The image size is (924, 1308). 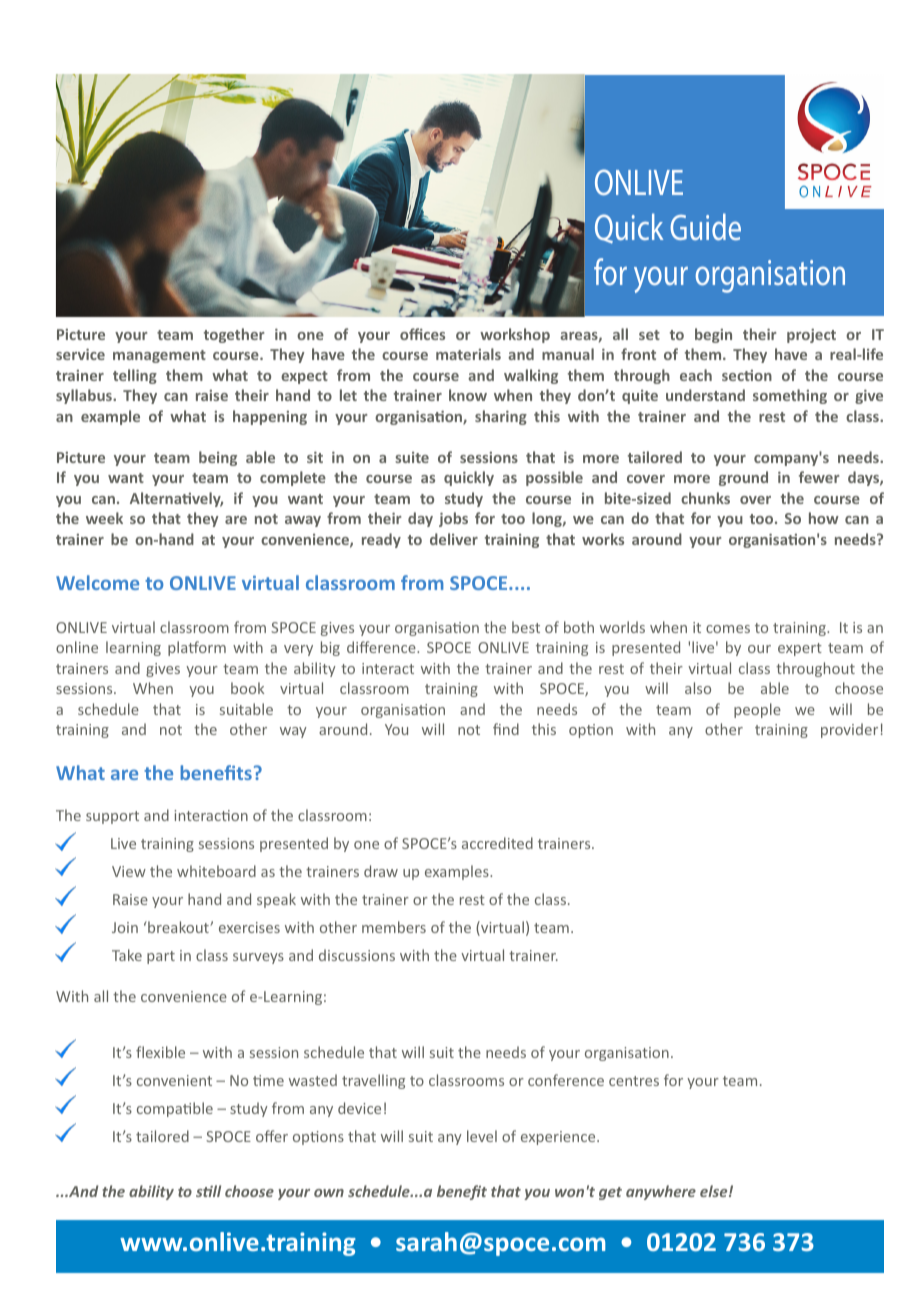 I want to click on level, so click(x=482, y=1136).
